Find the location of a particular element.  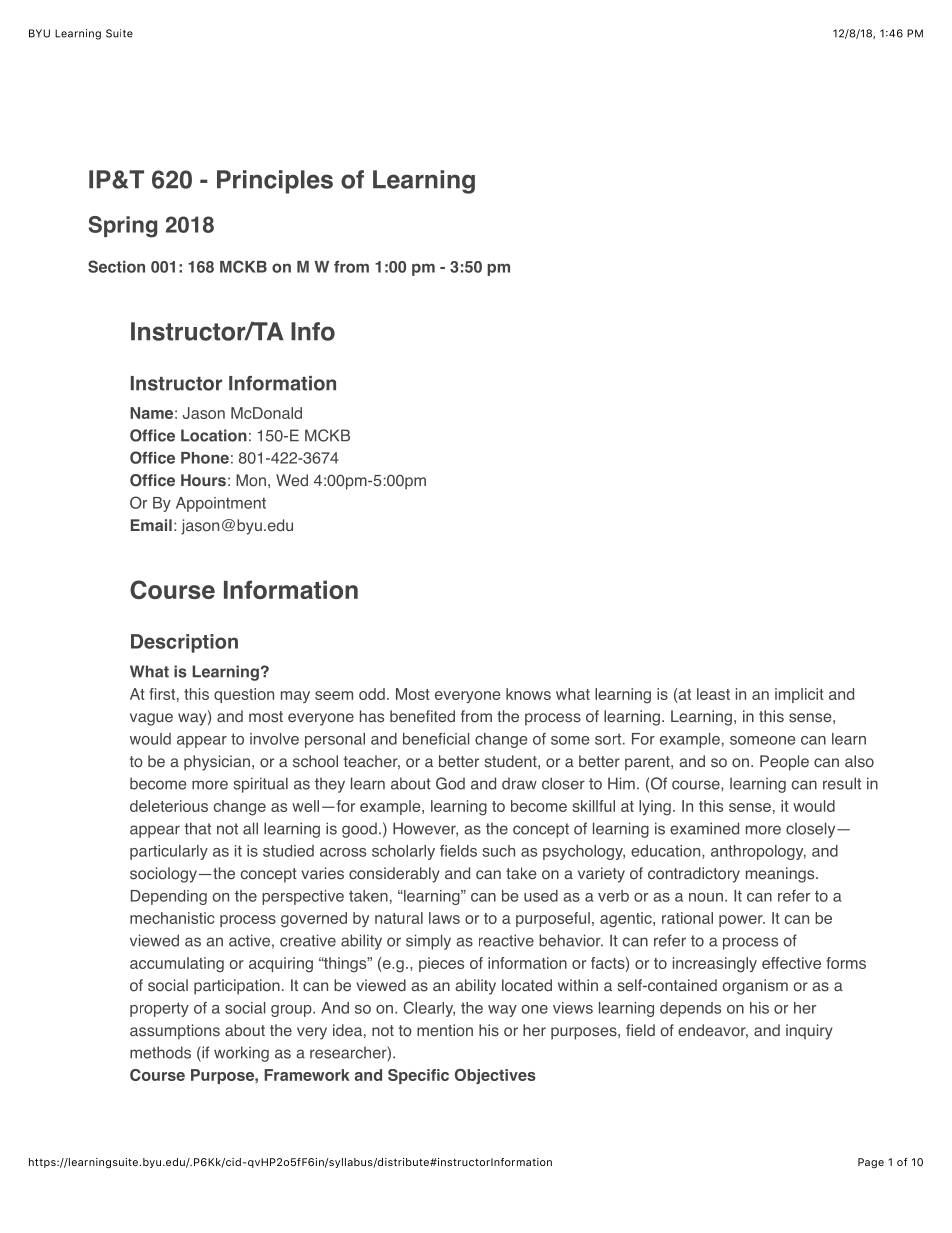

Objectives is located at coordinates (495, 1076).
